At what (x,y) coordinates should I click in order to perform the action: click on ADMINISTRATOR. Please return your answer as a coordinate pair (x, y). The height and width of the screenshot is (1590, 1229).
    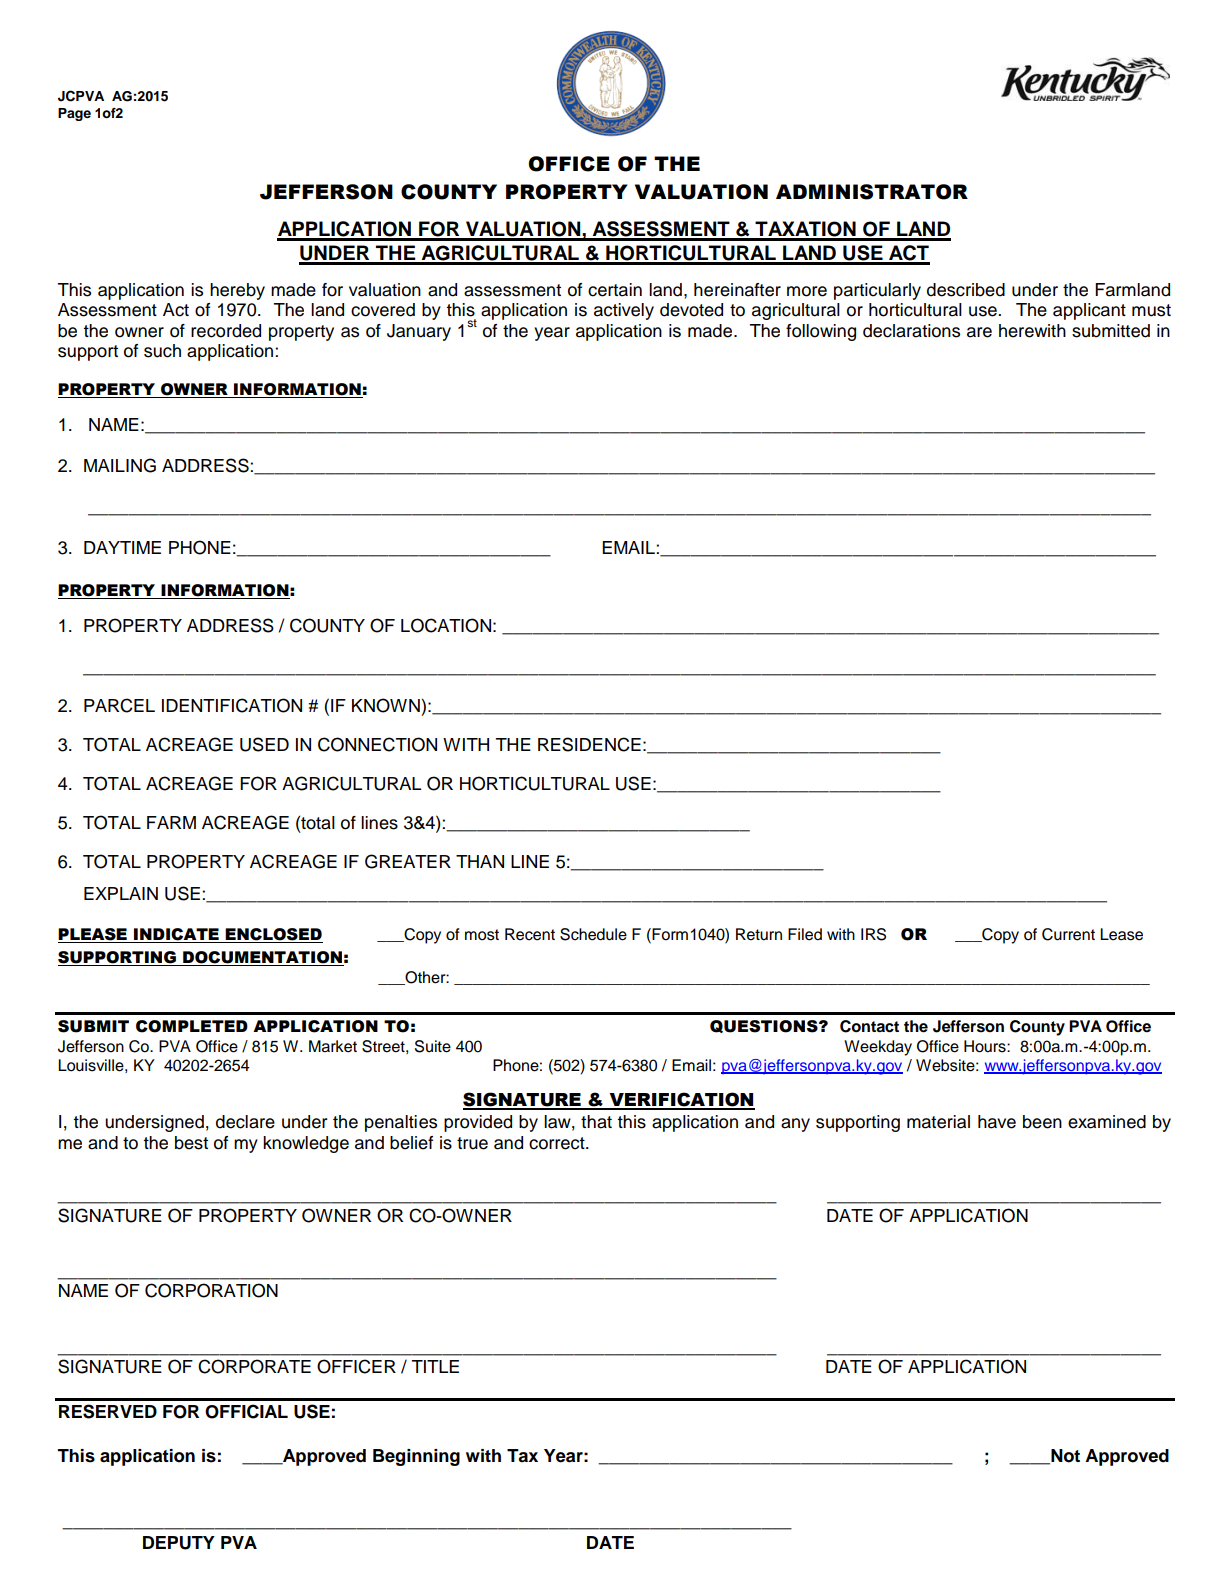
    Looking at the image, I should click on (872, 192).
